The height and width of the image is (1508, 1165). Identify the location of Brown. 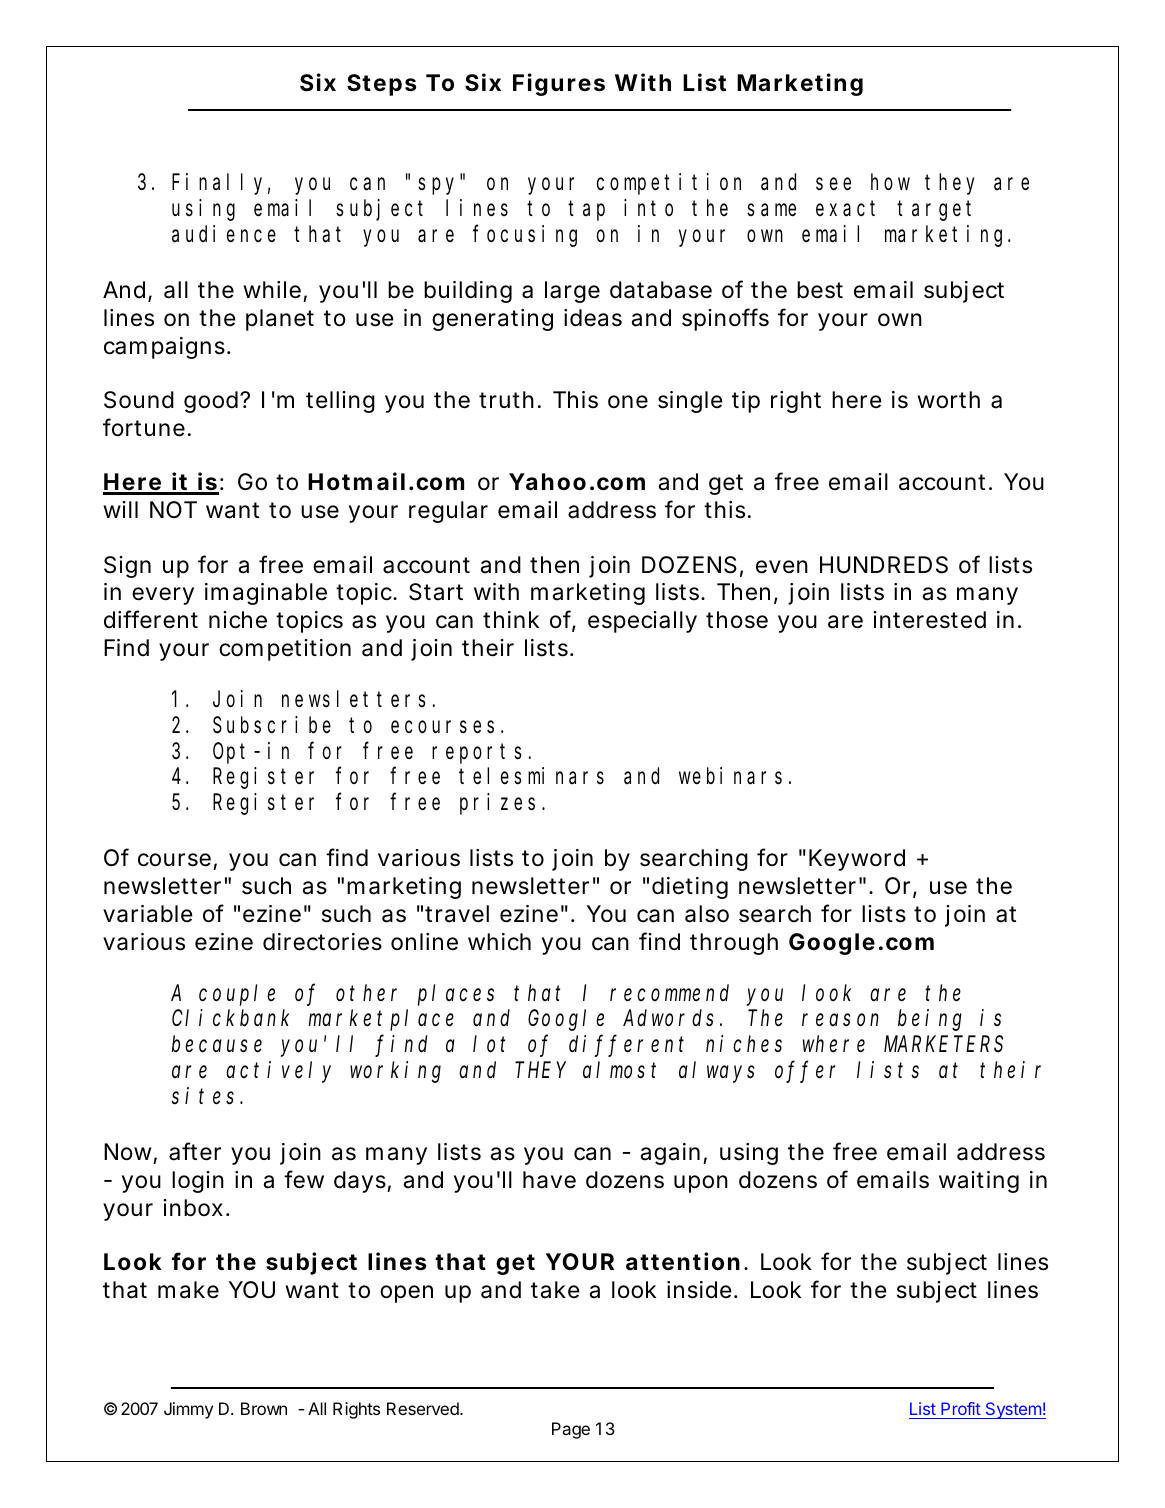
(264, 1408).
